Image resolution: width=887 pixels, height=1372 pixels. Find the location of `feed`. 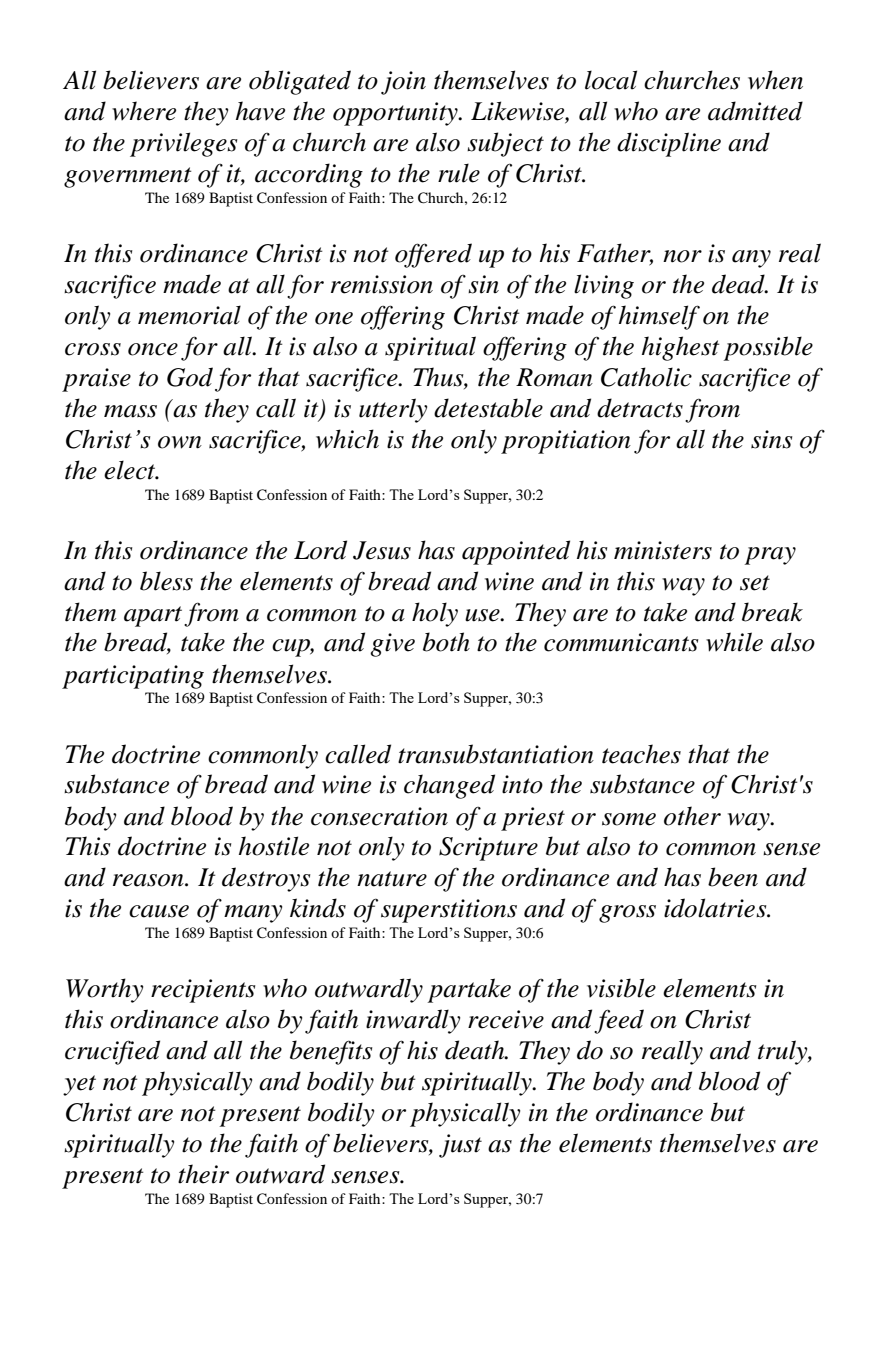

feed is located at coordinates (619, 1021).
